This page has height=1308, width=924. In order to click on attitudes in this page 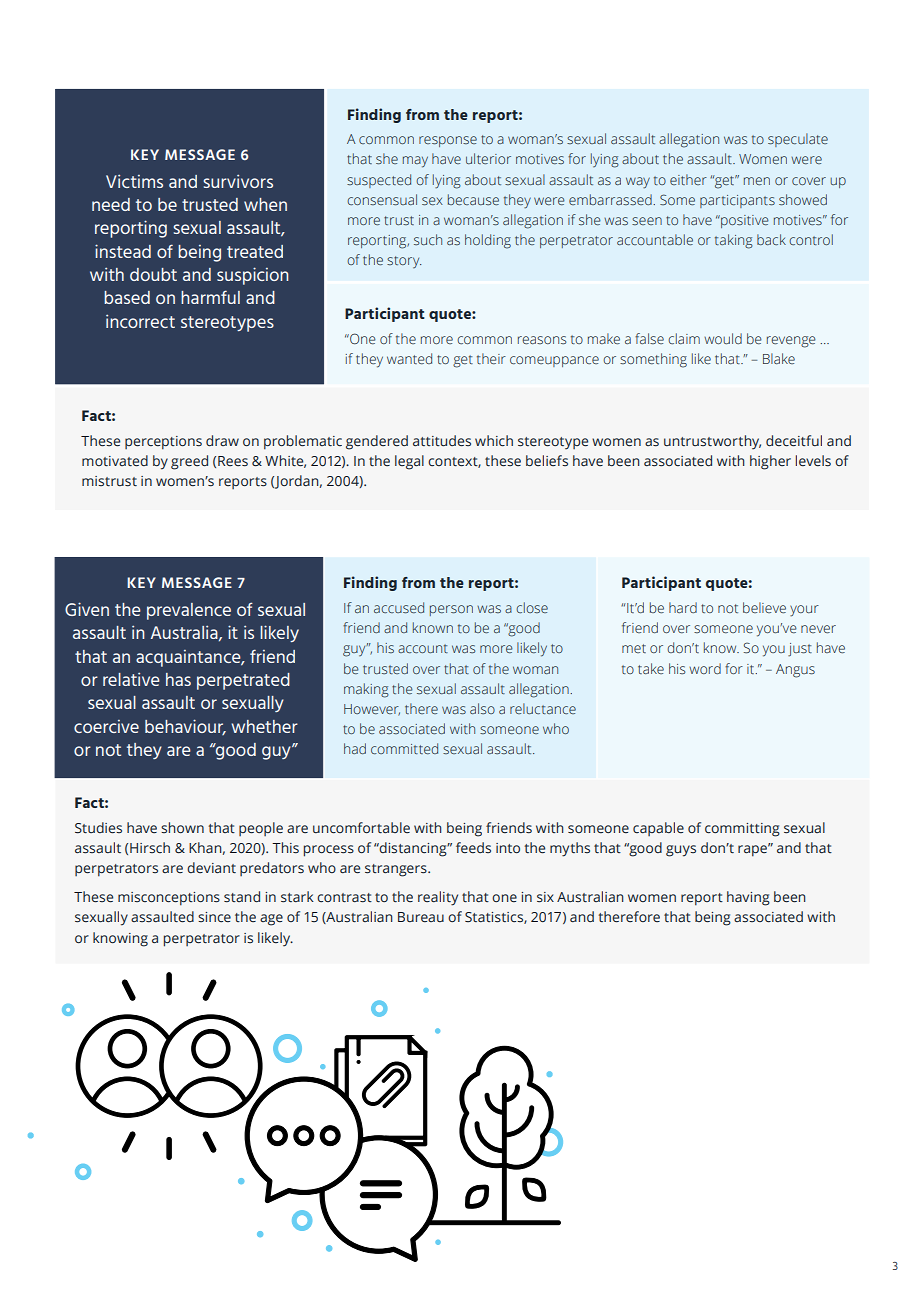, I will do `click(442, 441)`.
